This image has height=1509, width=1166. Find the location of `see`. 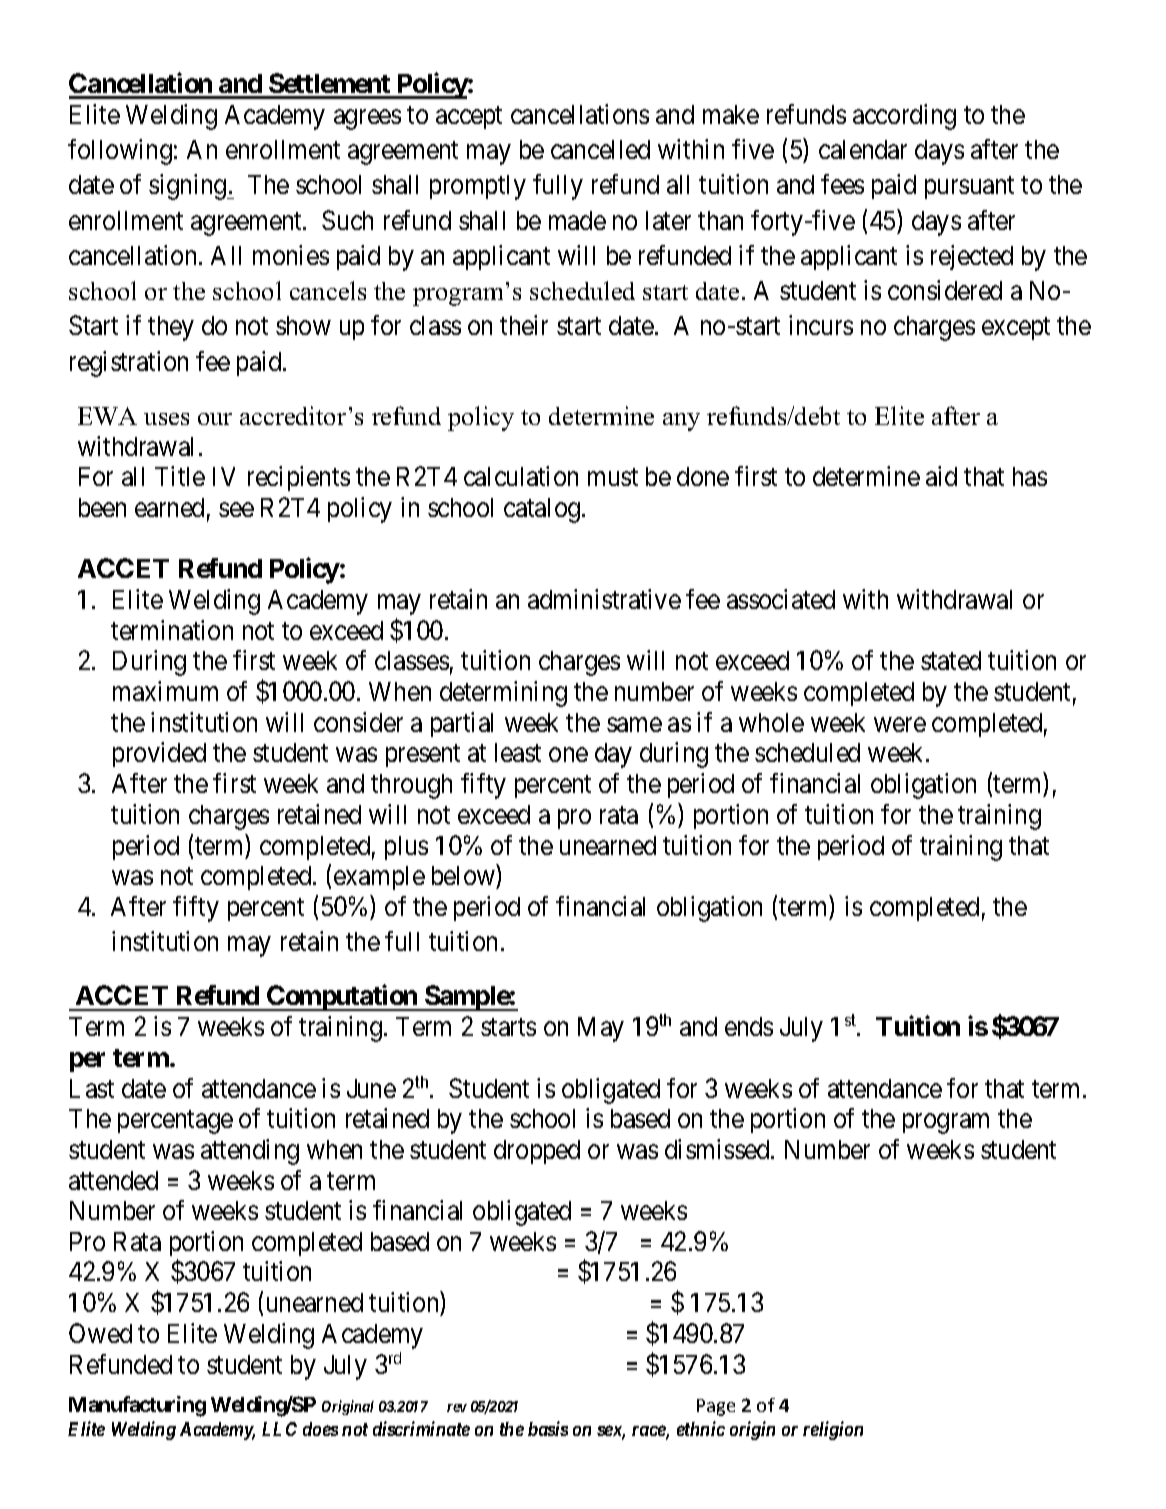

see is located at coordinates (236, 510).
